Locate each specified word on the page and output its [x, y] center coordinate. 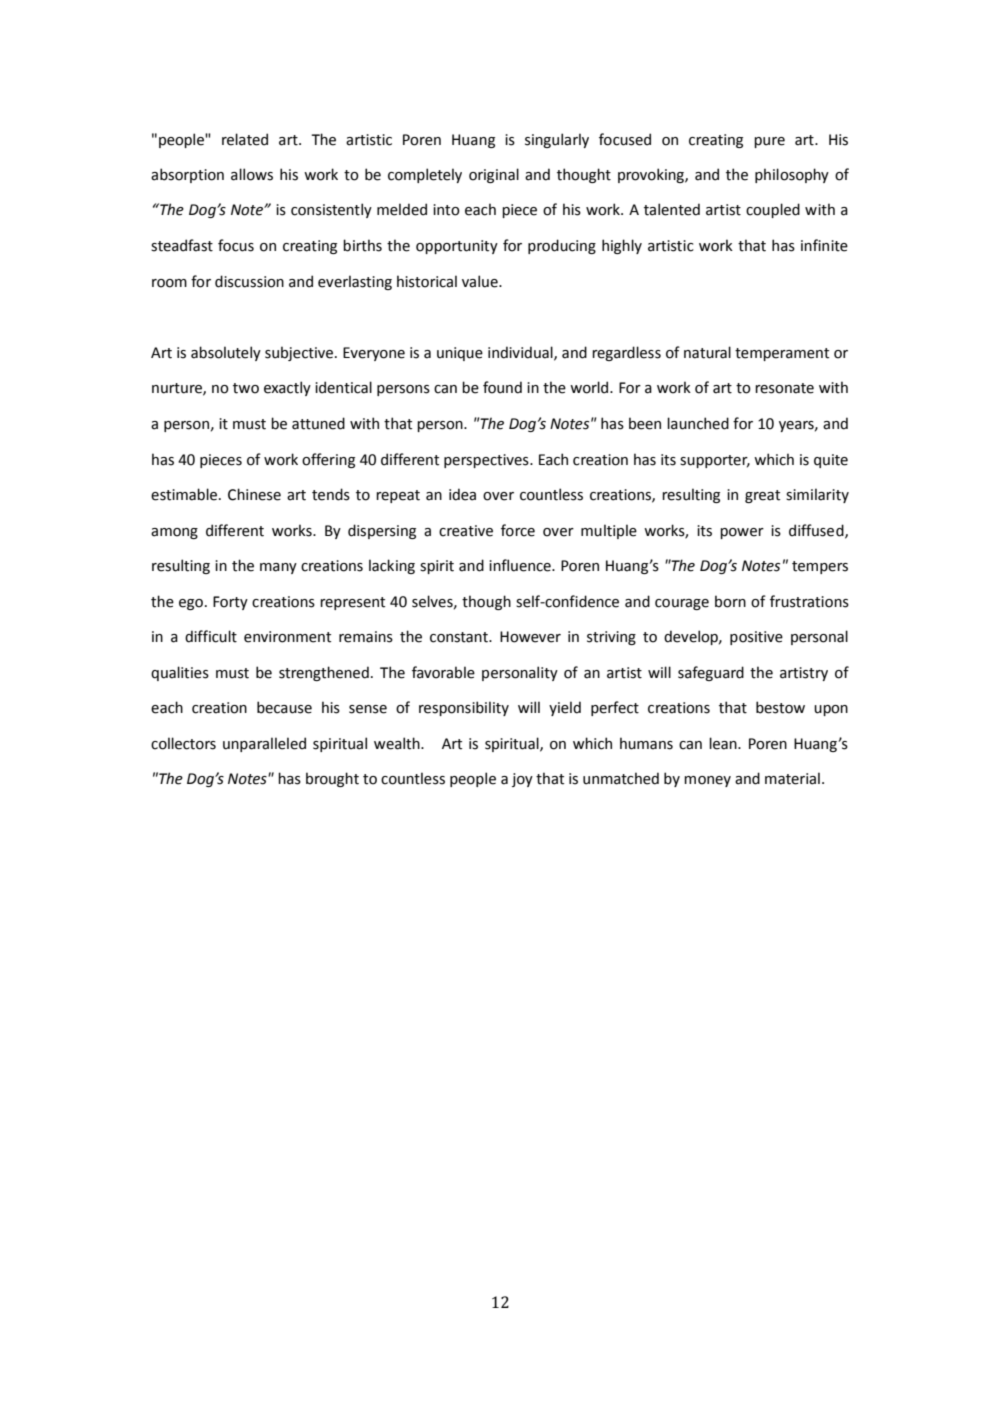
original [494, 175]
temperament [782, 354]
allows [252, 174]
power [742, 533]
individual [521, 353]
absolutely [226, 353]
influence [521, 565]
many [278, 568]
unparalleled [264, 744]
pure [769, 142]
